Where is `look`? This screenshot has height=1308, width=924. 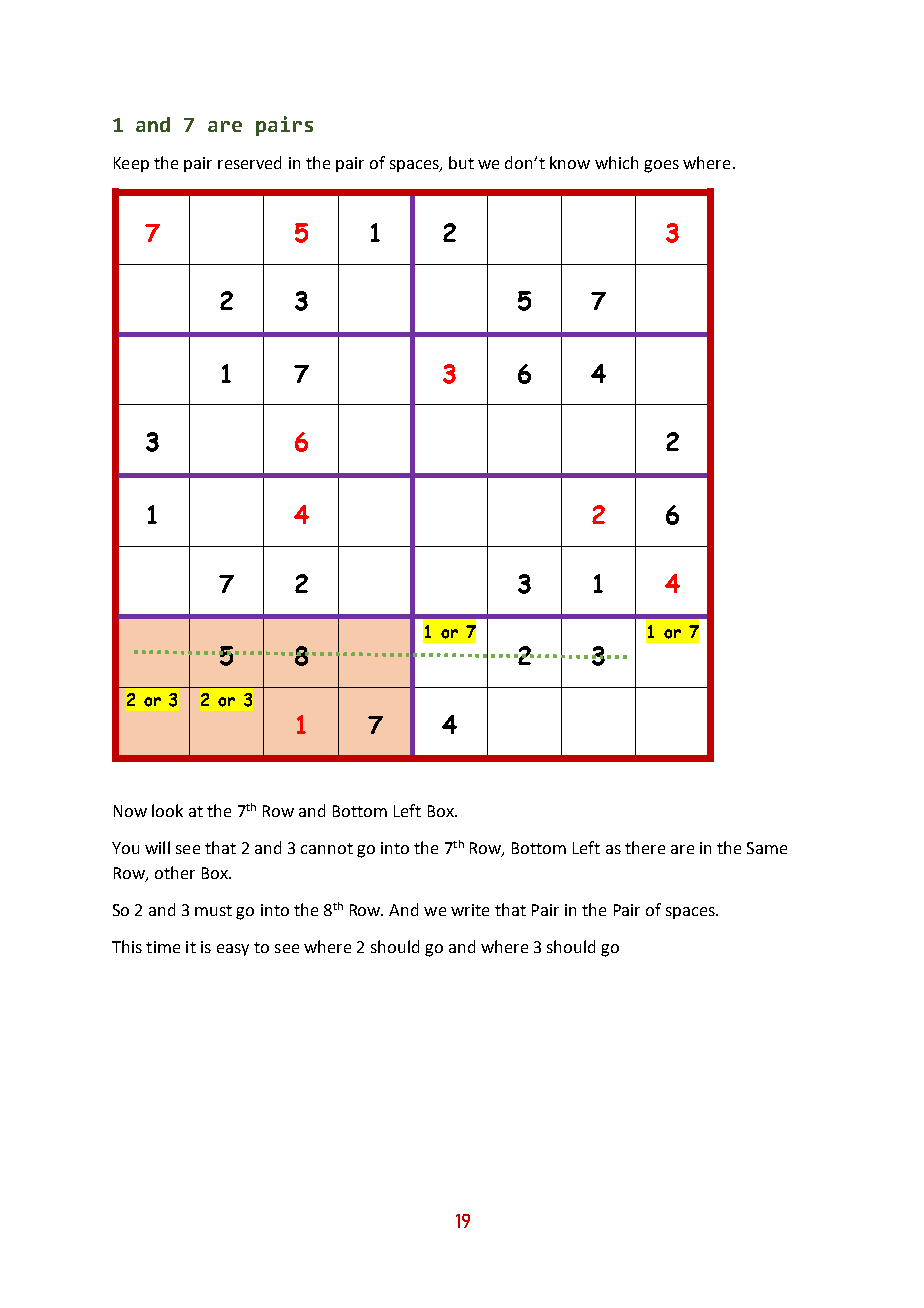 look is located at coordinates (167, 810).
